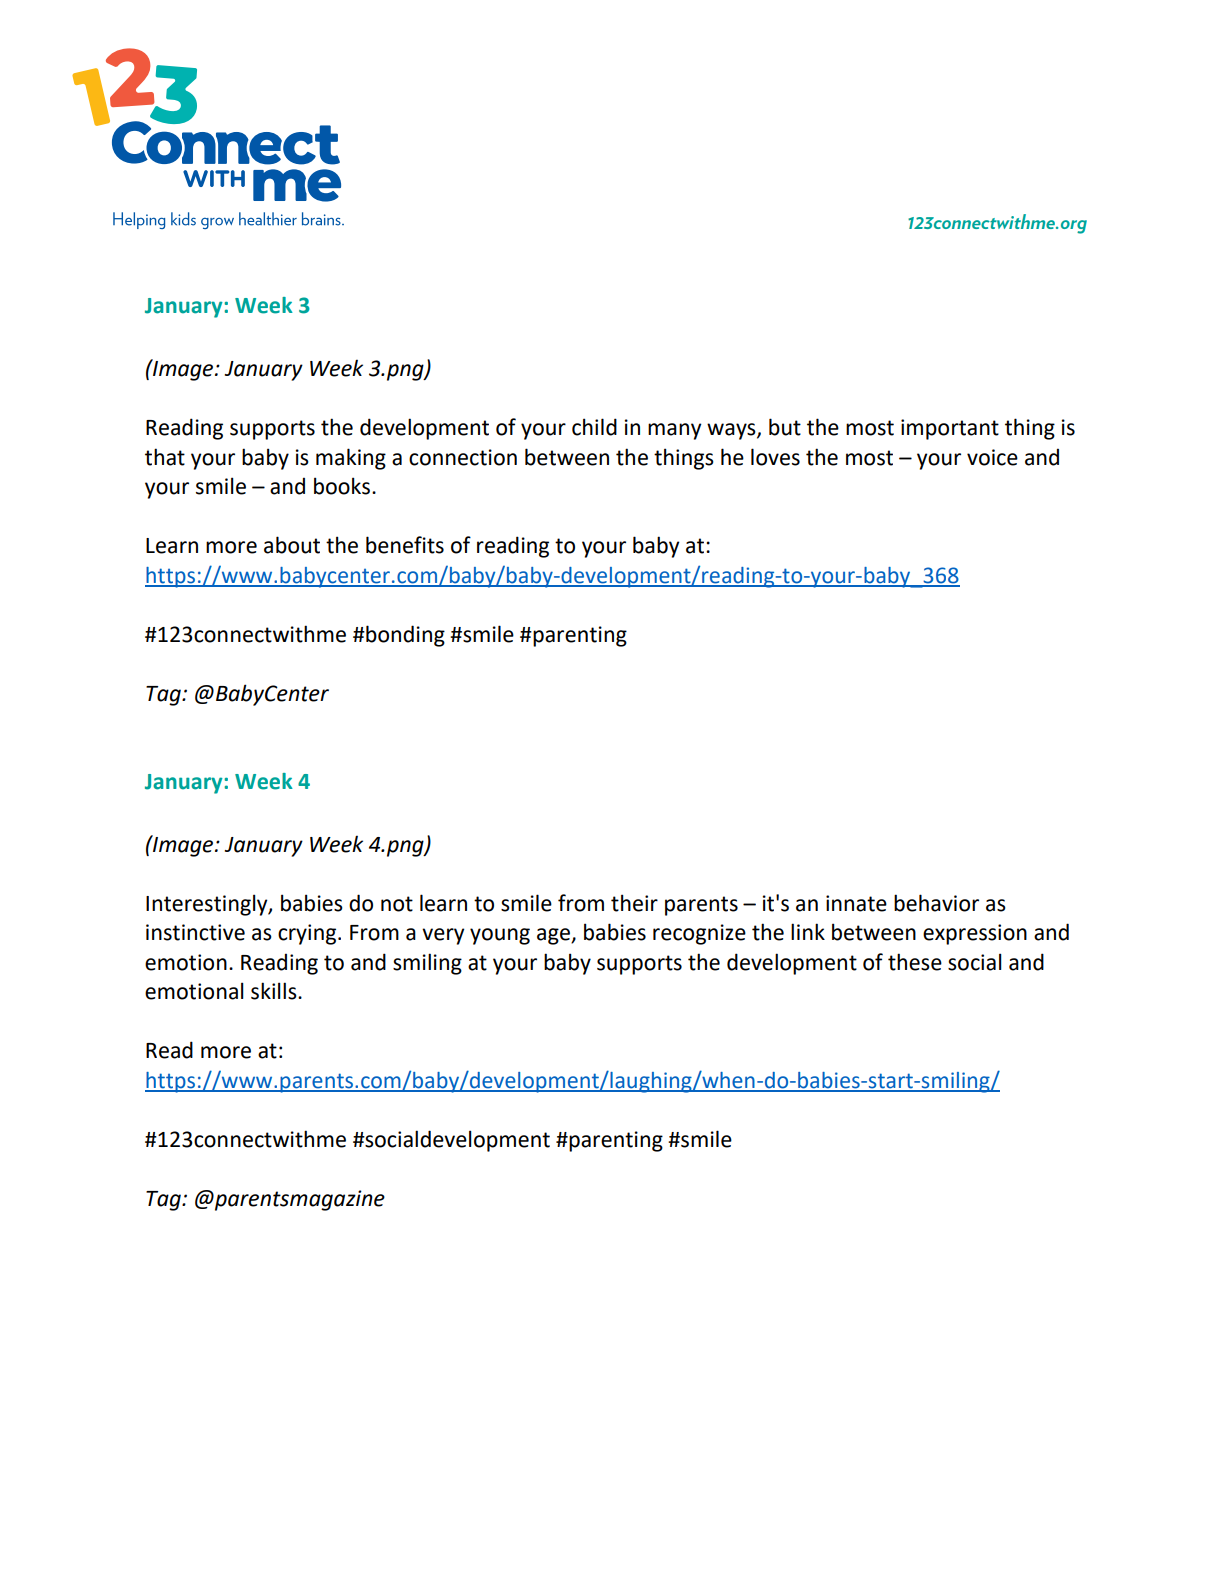 This screenshot has height=1594, width=1232. I want to click on behavior, so click(936, 903).
